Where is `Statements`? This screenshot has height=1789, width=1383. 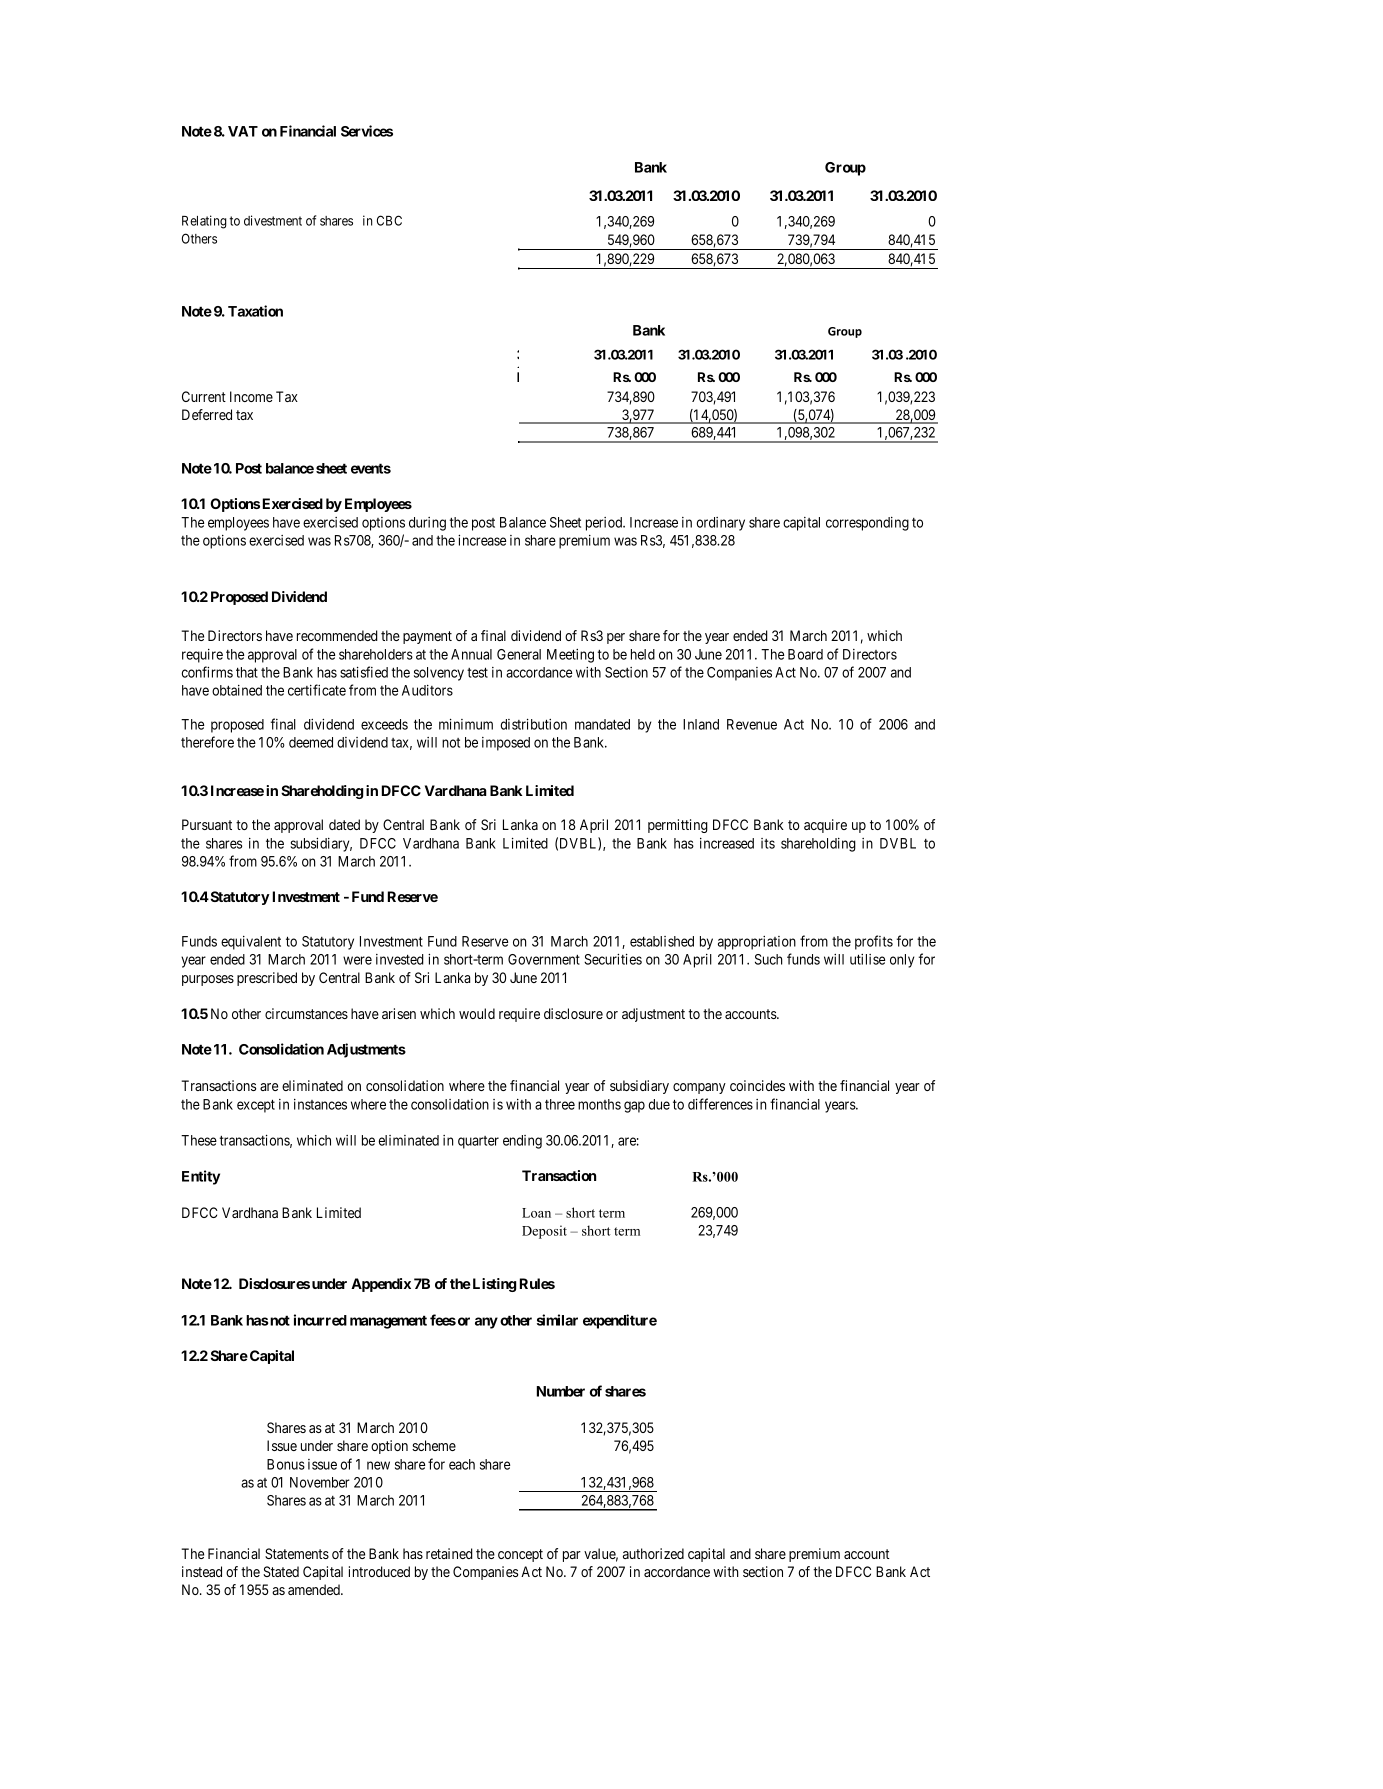
Statements is located at coordinates (297, 1553).
